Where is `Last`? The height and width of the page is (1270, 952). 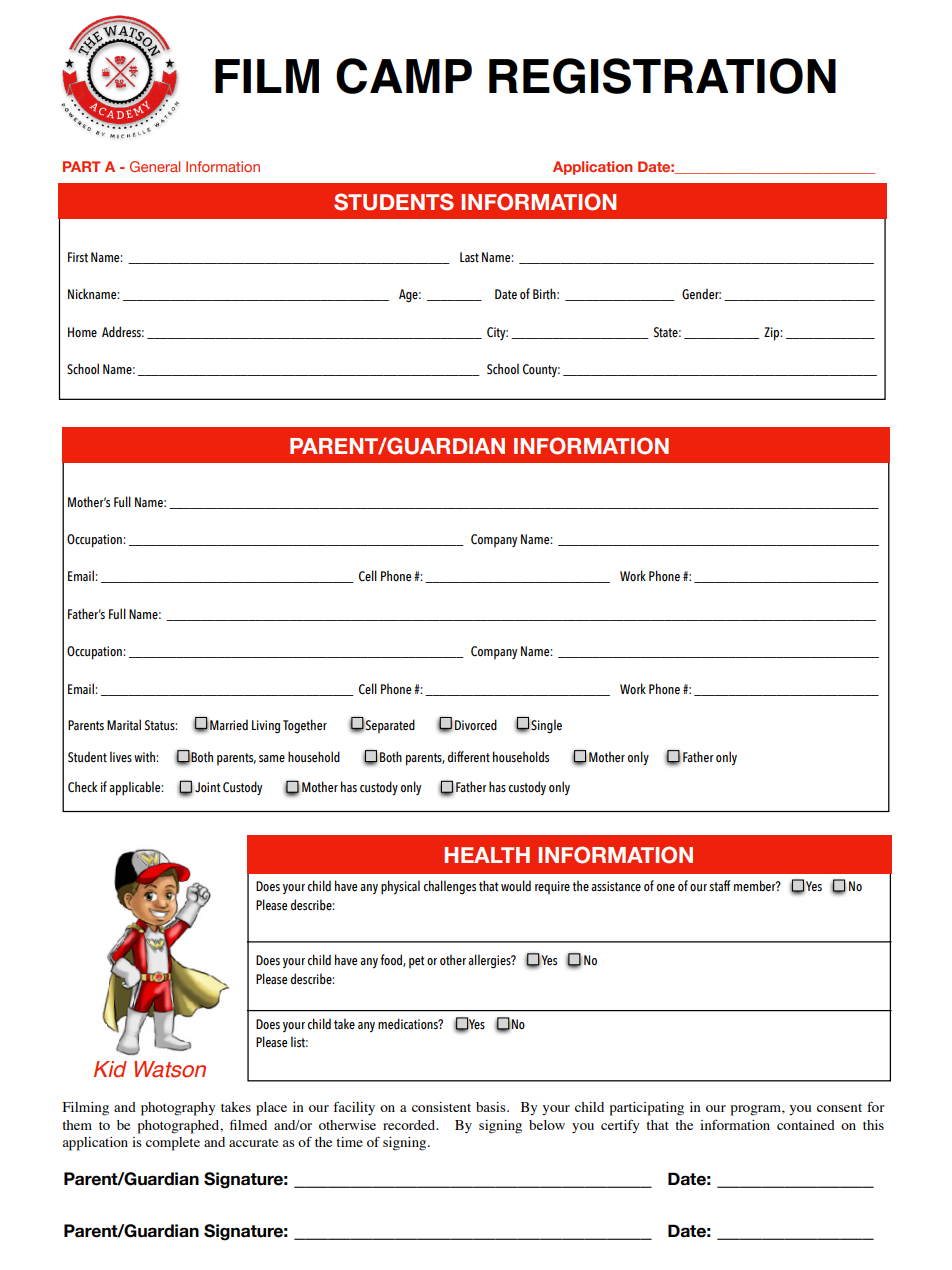 Last is located at coordinates (469, 257).
